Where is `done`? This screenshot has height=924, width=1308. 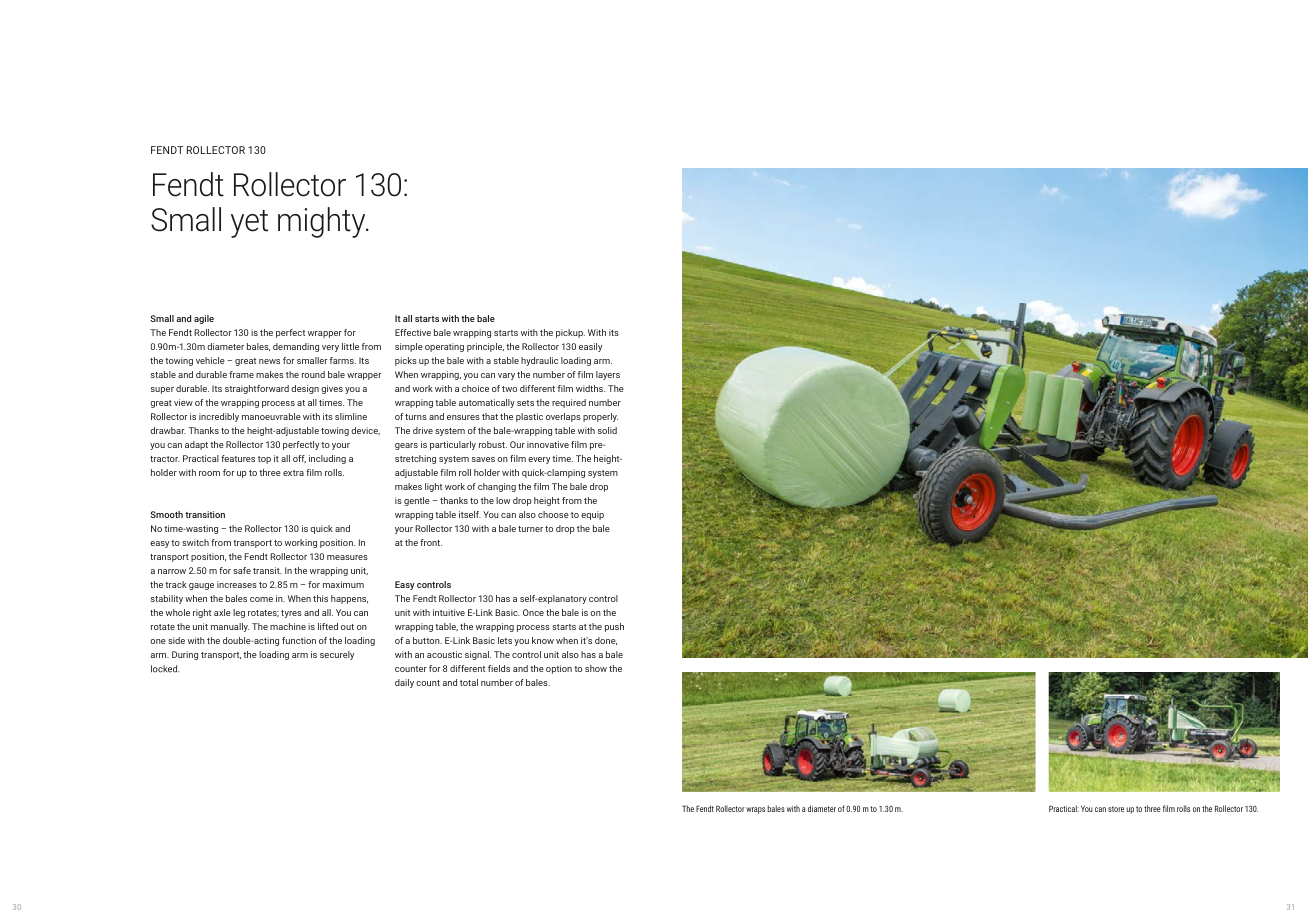
done is located at coordinates (606, 641).
